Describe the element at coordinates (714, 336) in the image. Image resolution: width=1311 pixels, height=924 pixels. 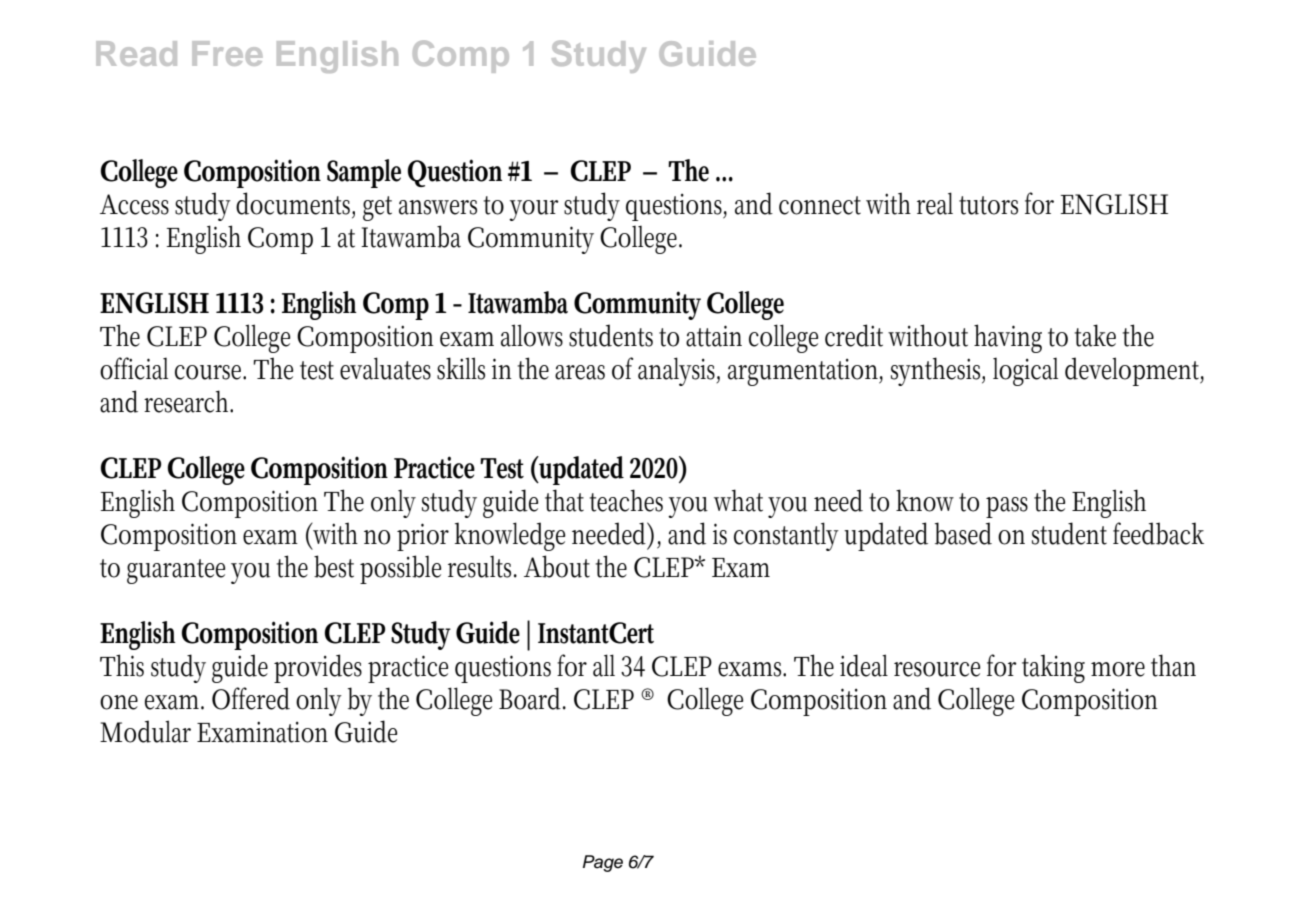
I see `attain` at that location.
